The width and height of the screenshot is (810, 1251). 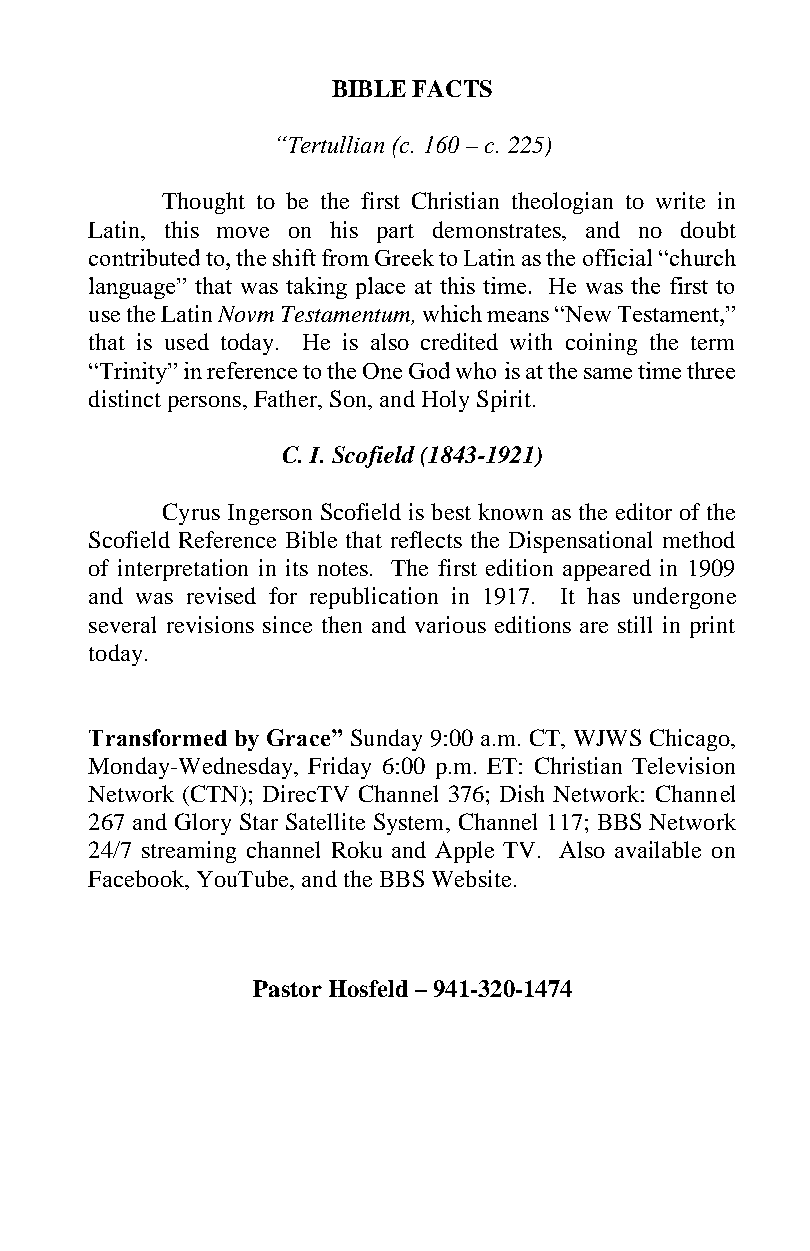 What do you see at coordinates (158, 737) in the screenshot?
I see `Transformed` at bounding box center [158, 737].
